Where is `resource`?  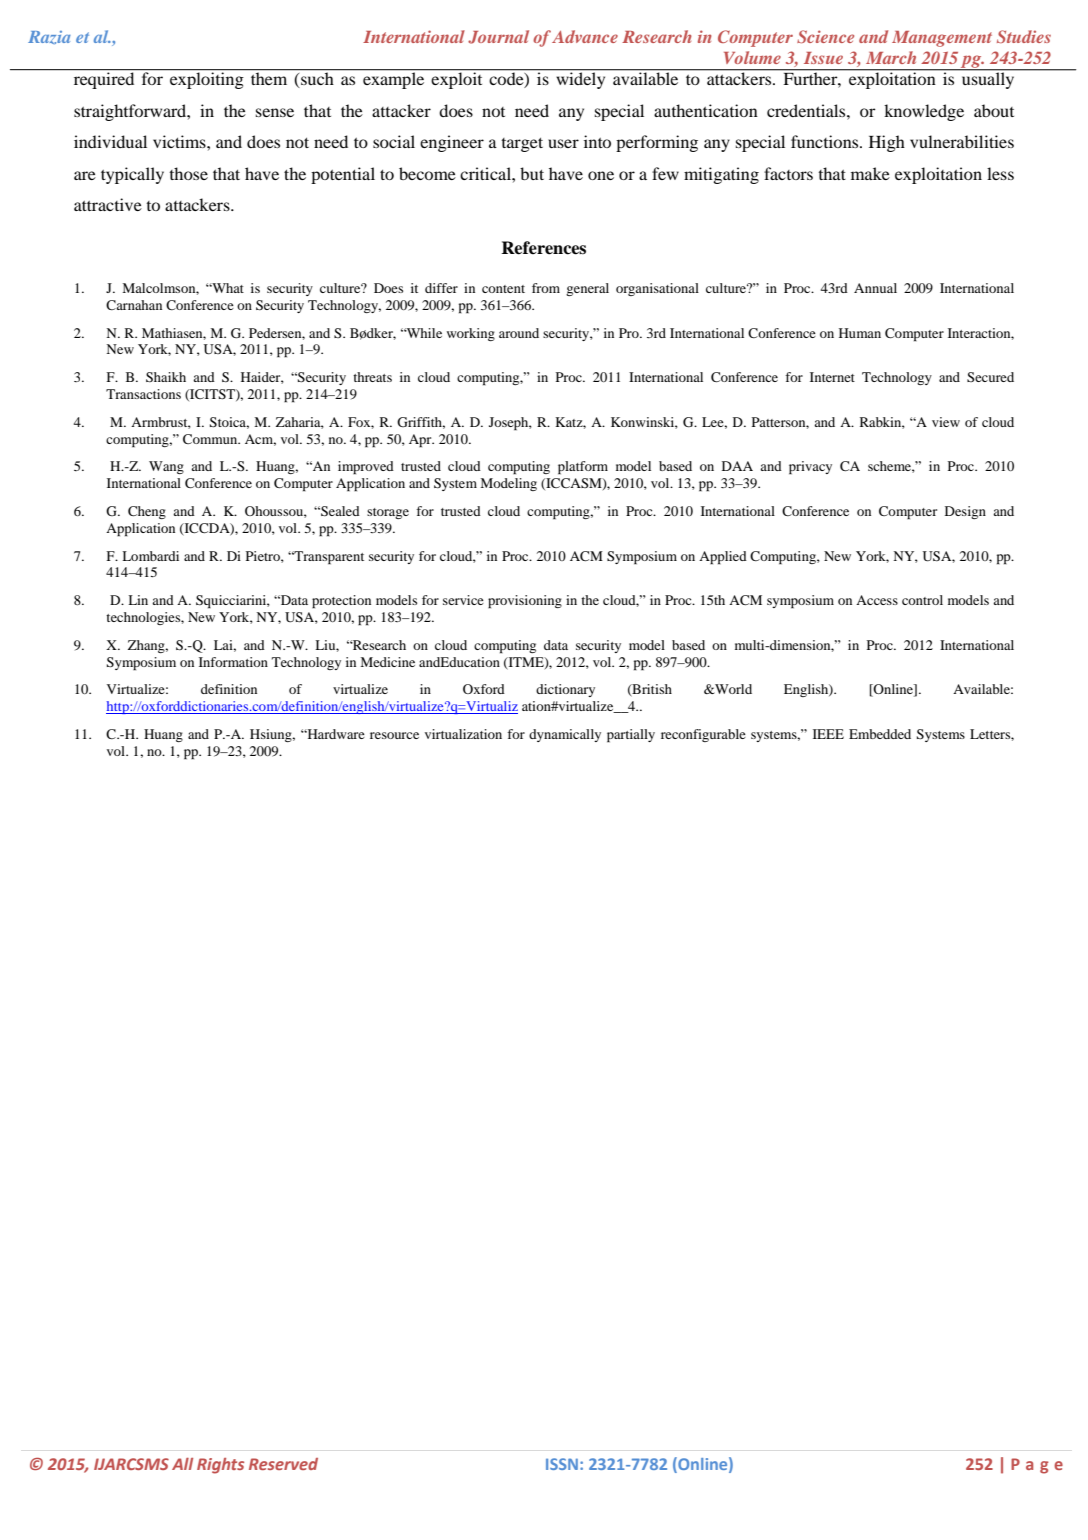 resource is located at coordinates (394, 735).
